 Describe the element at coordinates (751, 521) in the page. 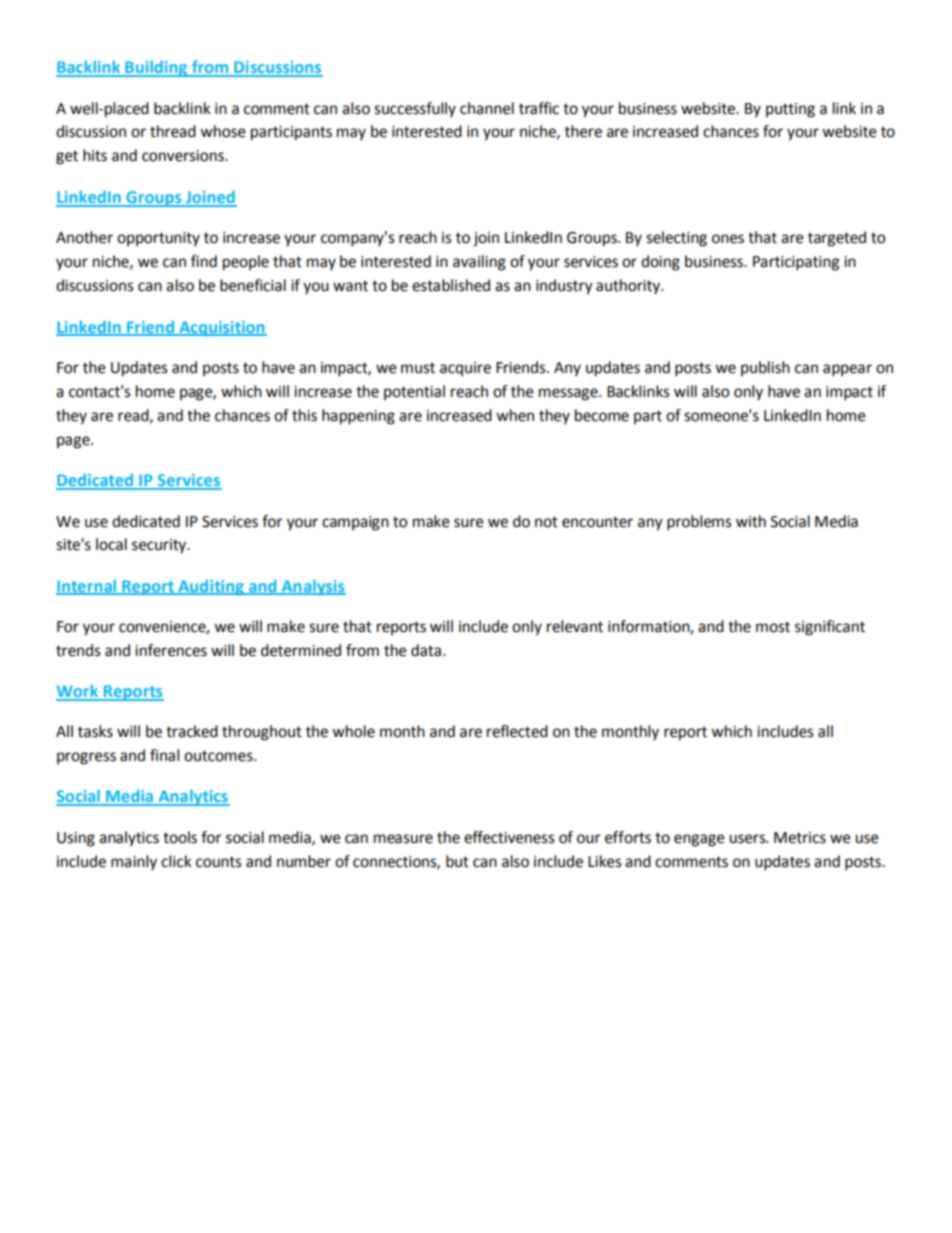

I see `with` at that location.
